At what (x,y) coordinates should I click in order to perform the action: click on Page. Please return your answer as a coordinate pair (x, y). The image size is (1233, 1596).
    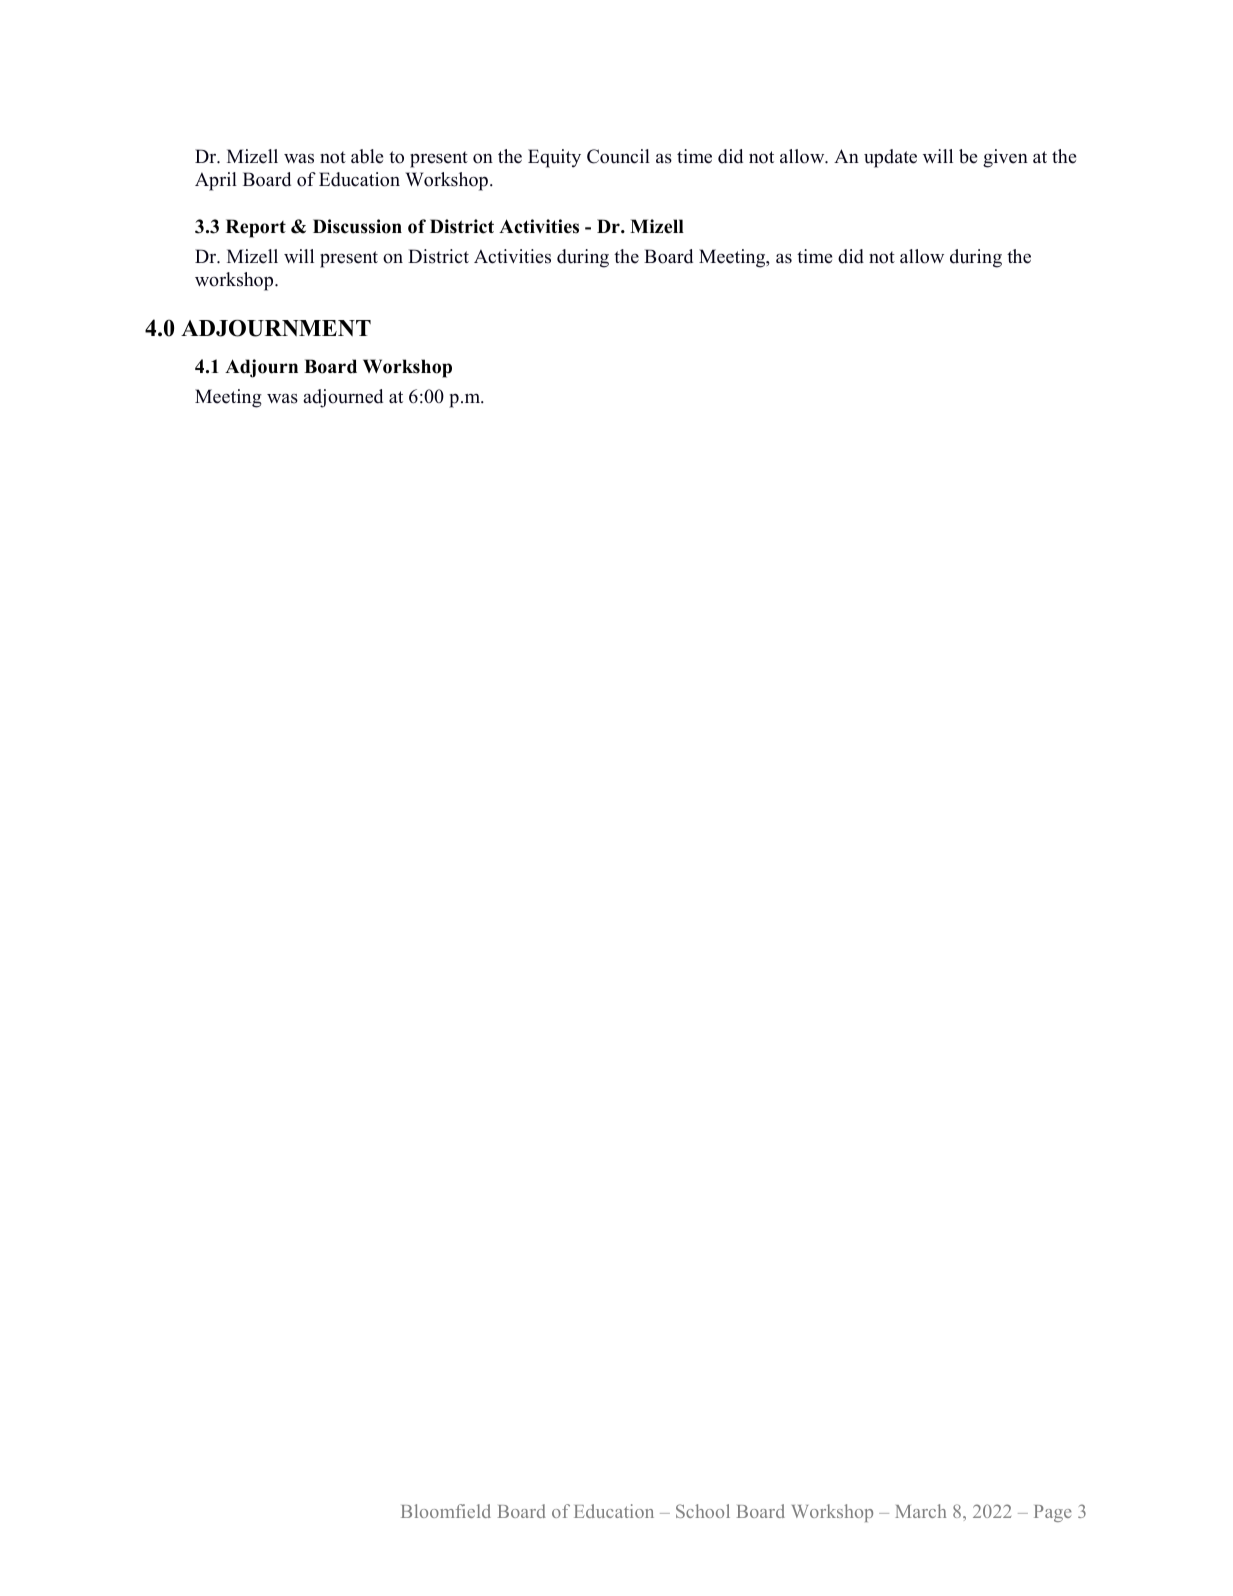
    Looking at the image, I should click on (1053, 1513).
